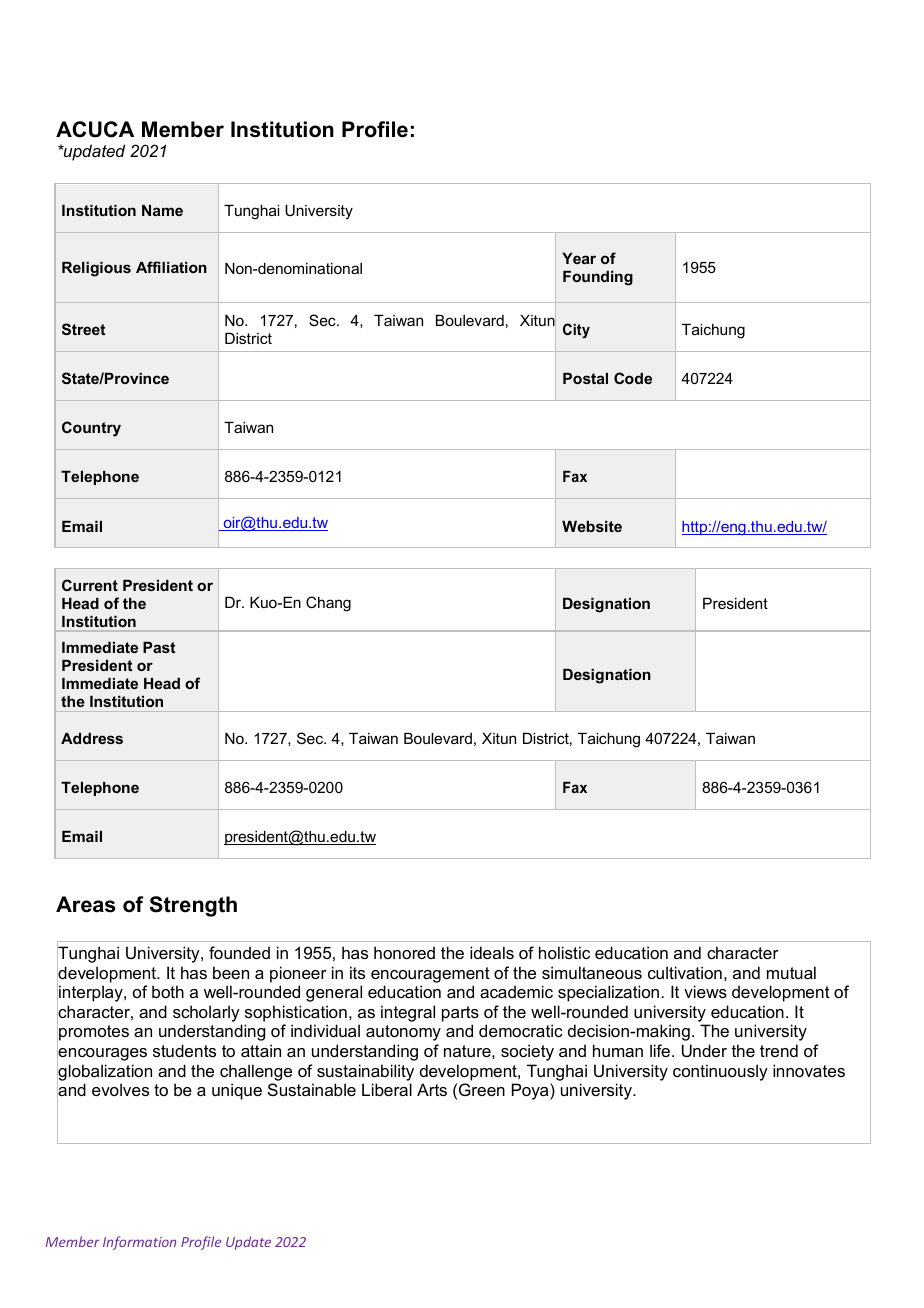 The width and height of the screenshot is (924, 1308). I want to click on views, so click(705, 991).
